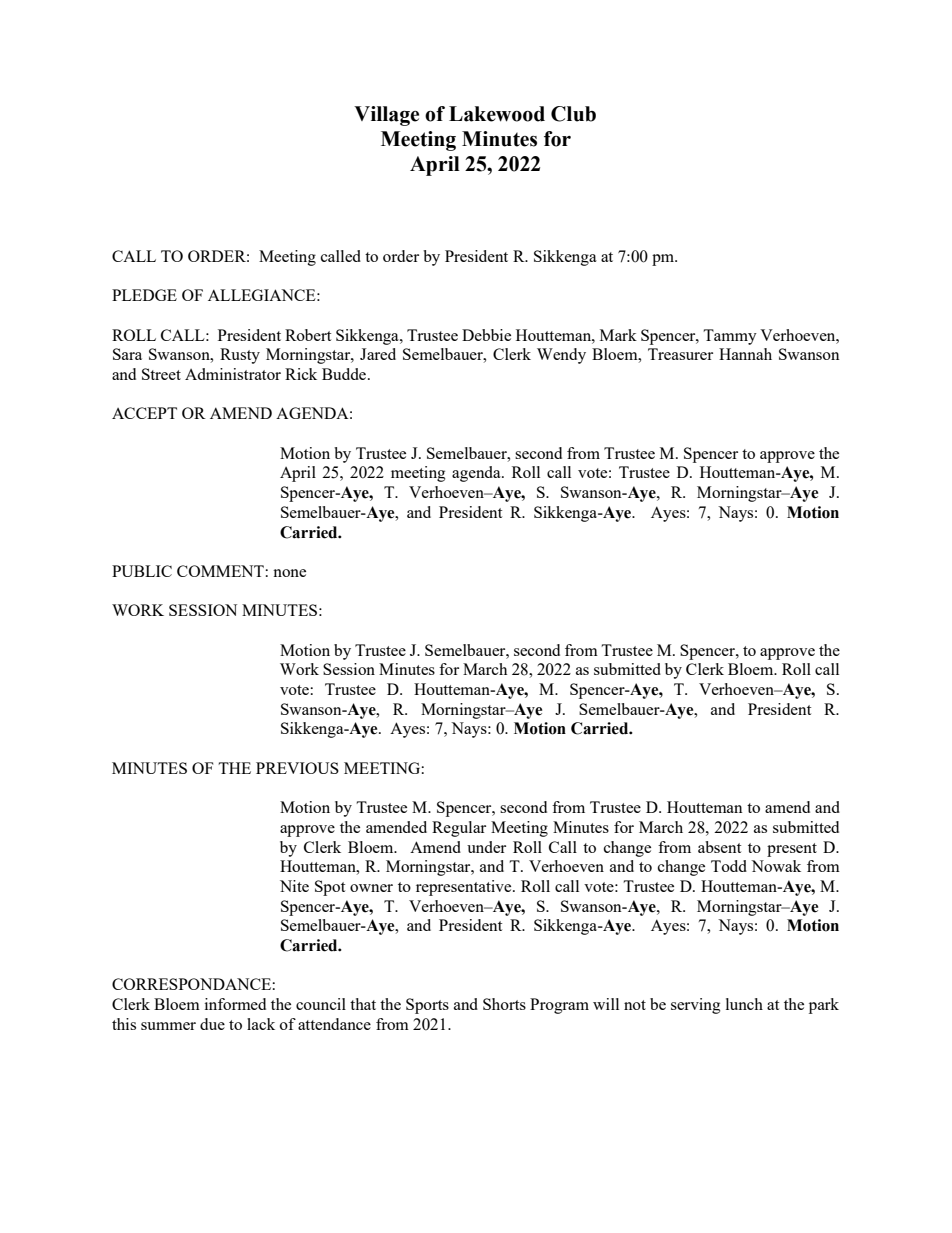 This page has width=952, height=1233. Describe the element at coordinates (745, 354) in the page. I see `Hannah` at that location.
